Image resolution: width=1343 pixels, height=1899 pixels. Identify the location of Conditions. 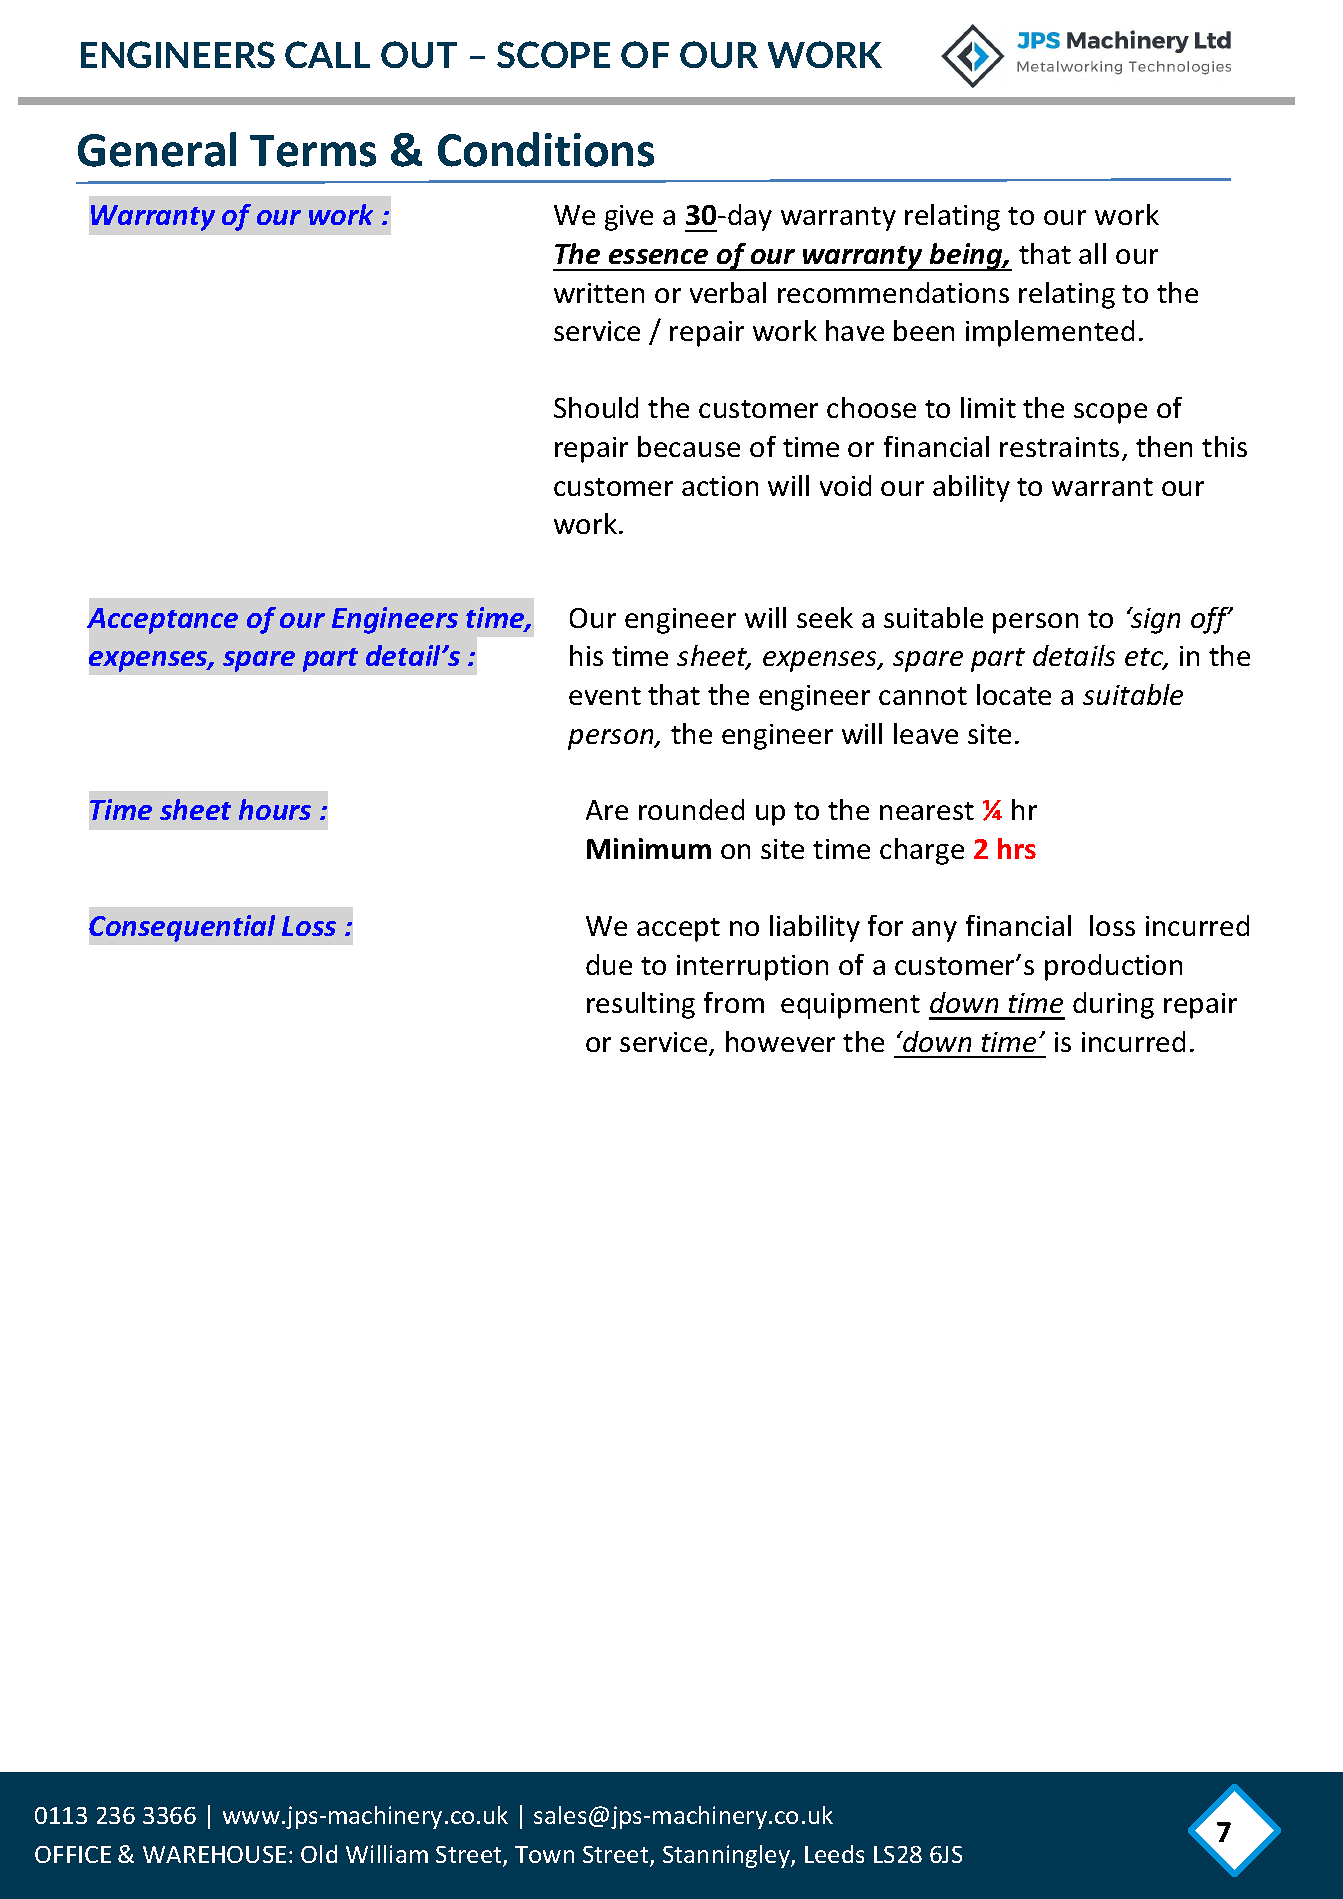
(546, 149).
